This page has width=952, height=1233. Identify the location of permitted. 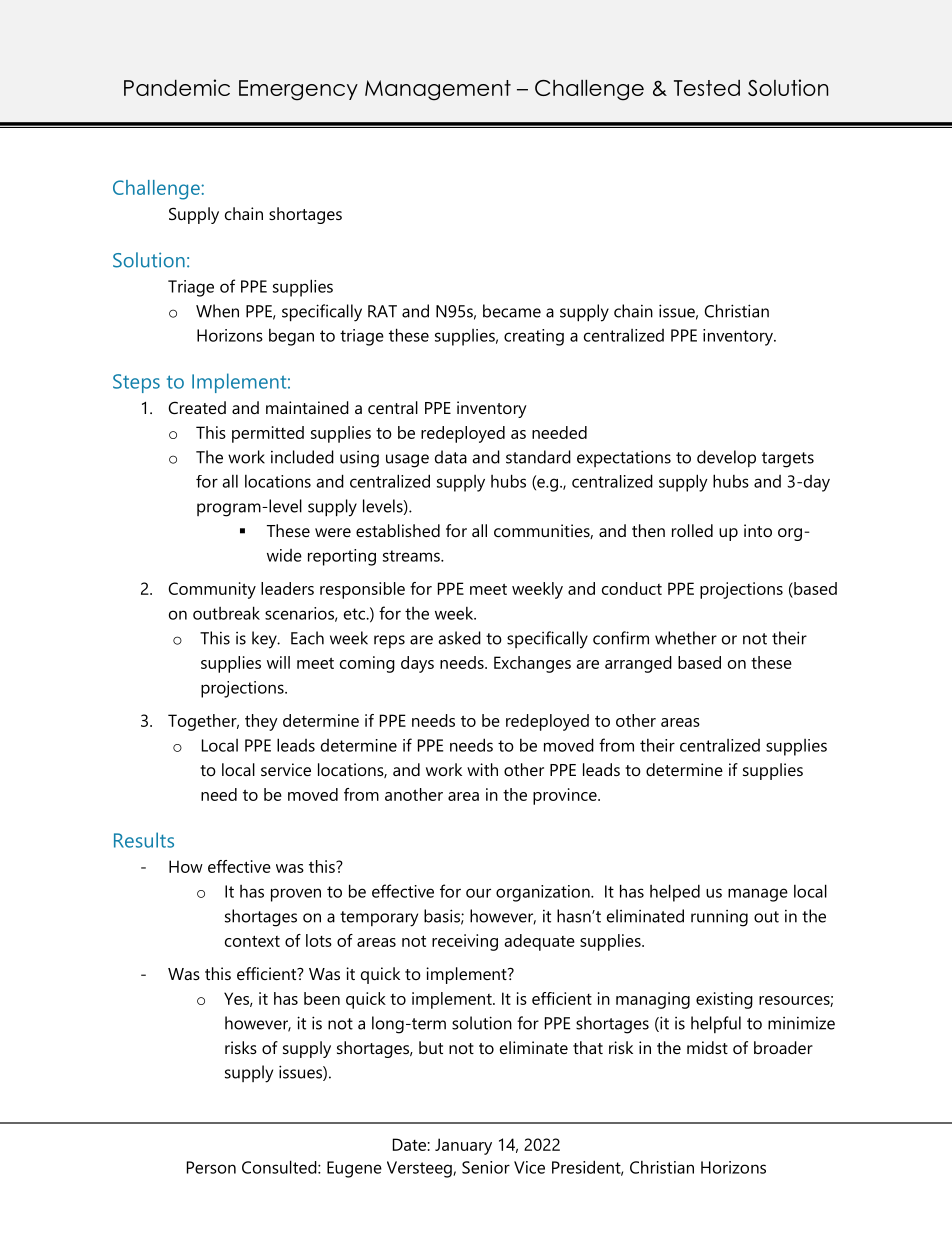
(268, 434).
